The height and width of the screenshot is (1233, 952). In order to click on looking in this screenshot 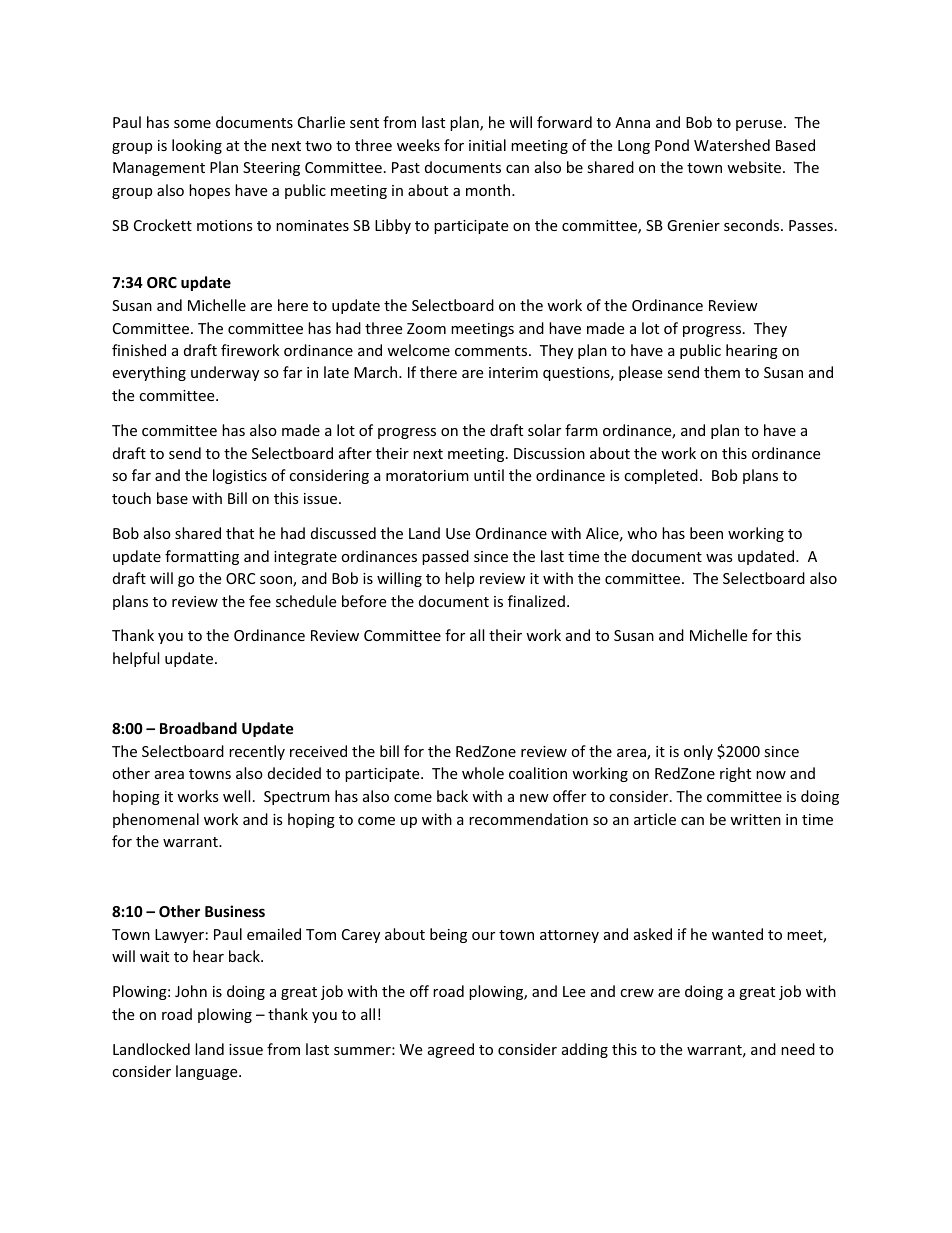, I will do `click(197, 146)`.
